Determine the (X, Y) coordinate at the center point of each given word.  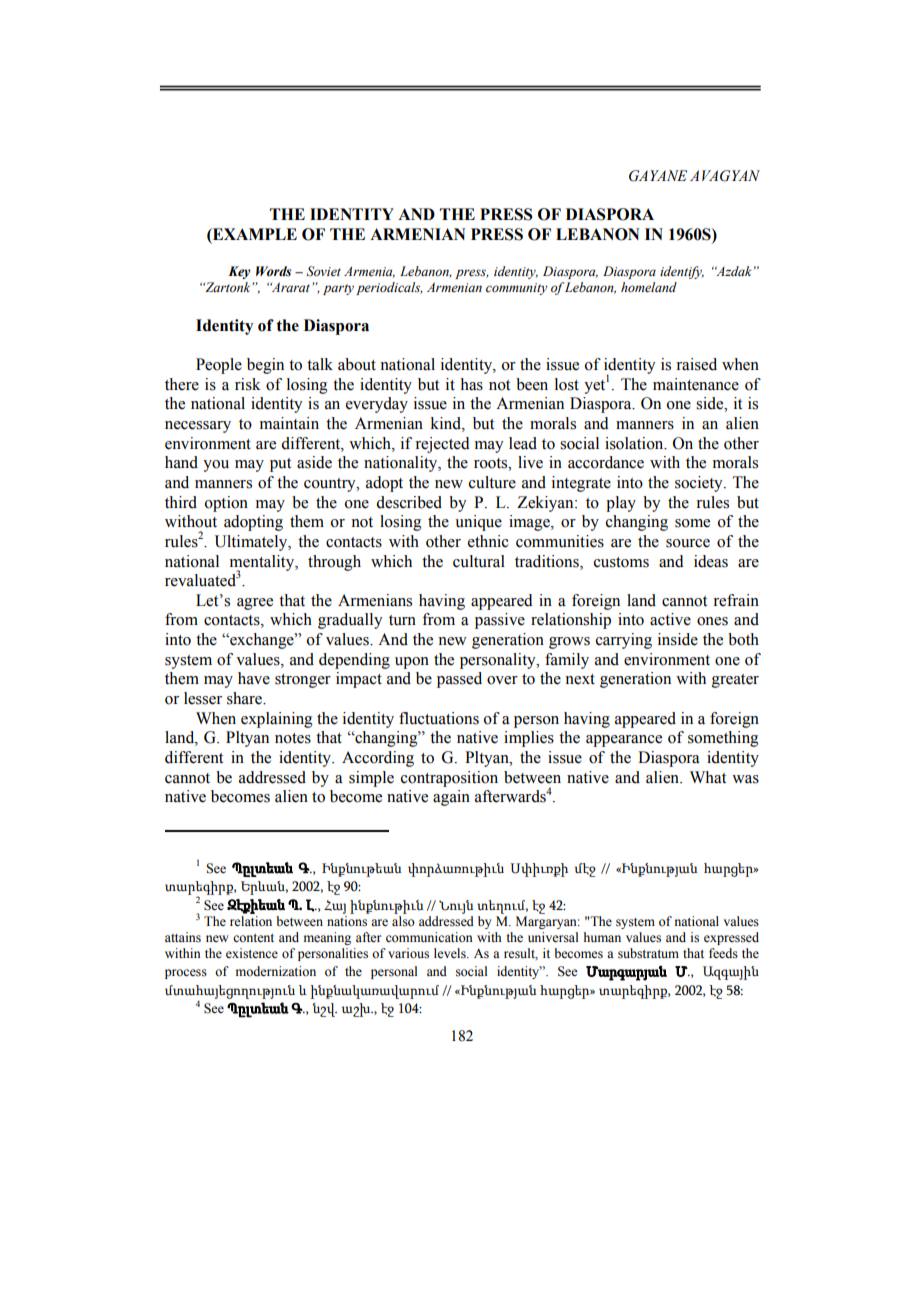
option (226, 504)
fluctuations (439, 718)
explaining (277, 720)
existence (252, 953)
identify (682, 272)
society (700, 484)
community (517, 289)
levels (451, 953)
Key (239, 272)
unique (478, 523)
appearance (624, 741)
